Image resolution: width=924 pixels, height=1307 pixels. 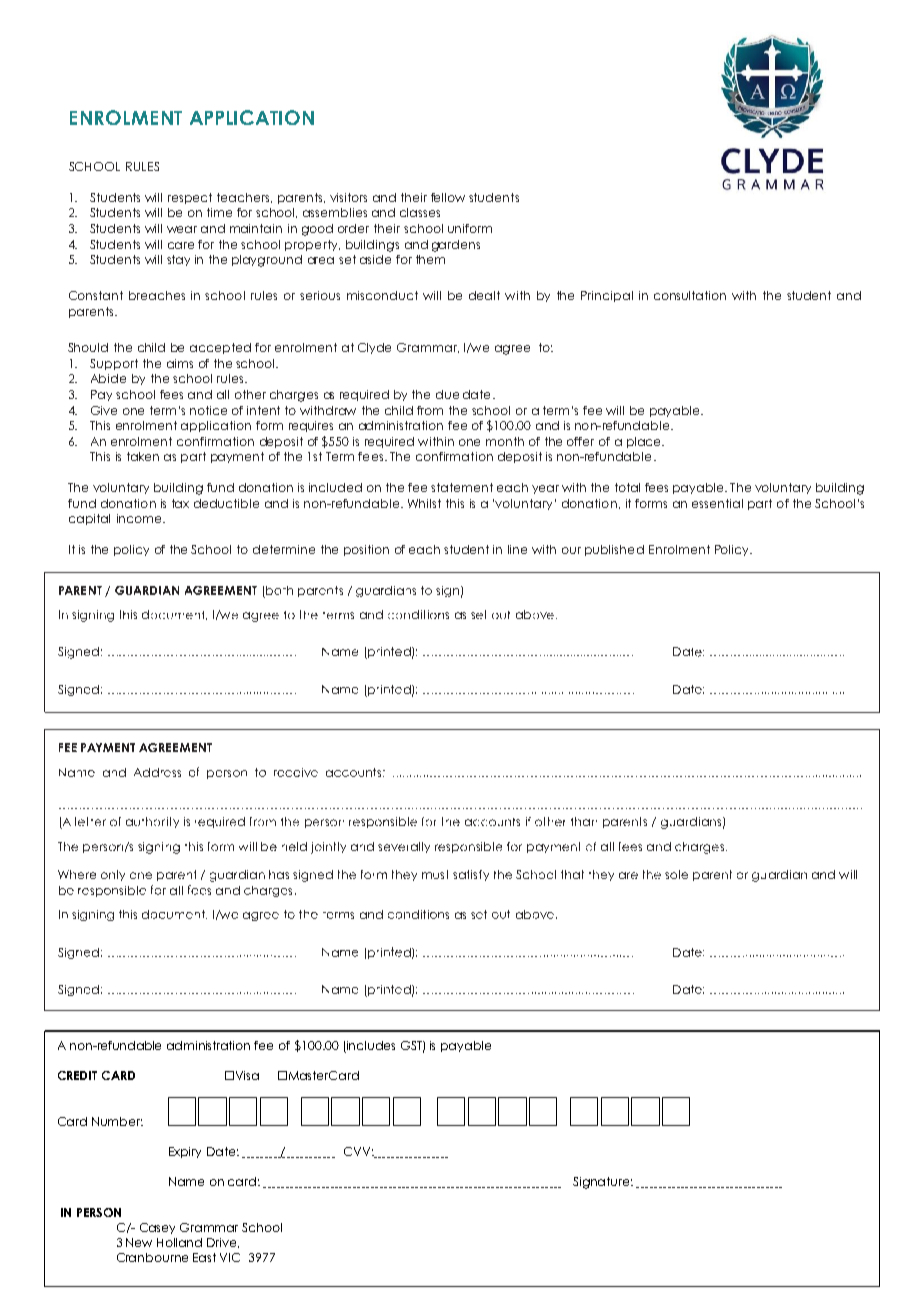 I want to click on capital, so click(x=89, y=519).
